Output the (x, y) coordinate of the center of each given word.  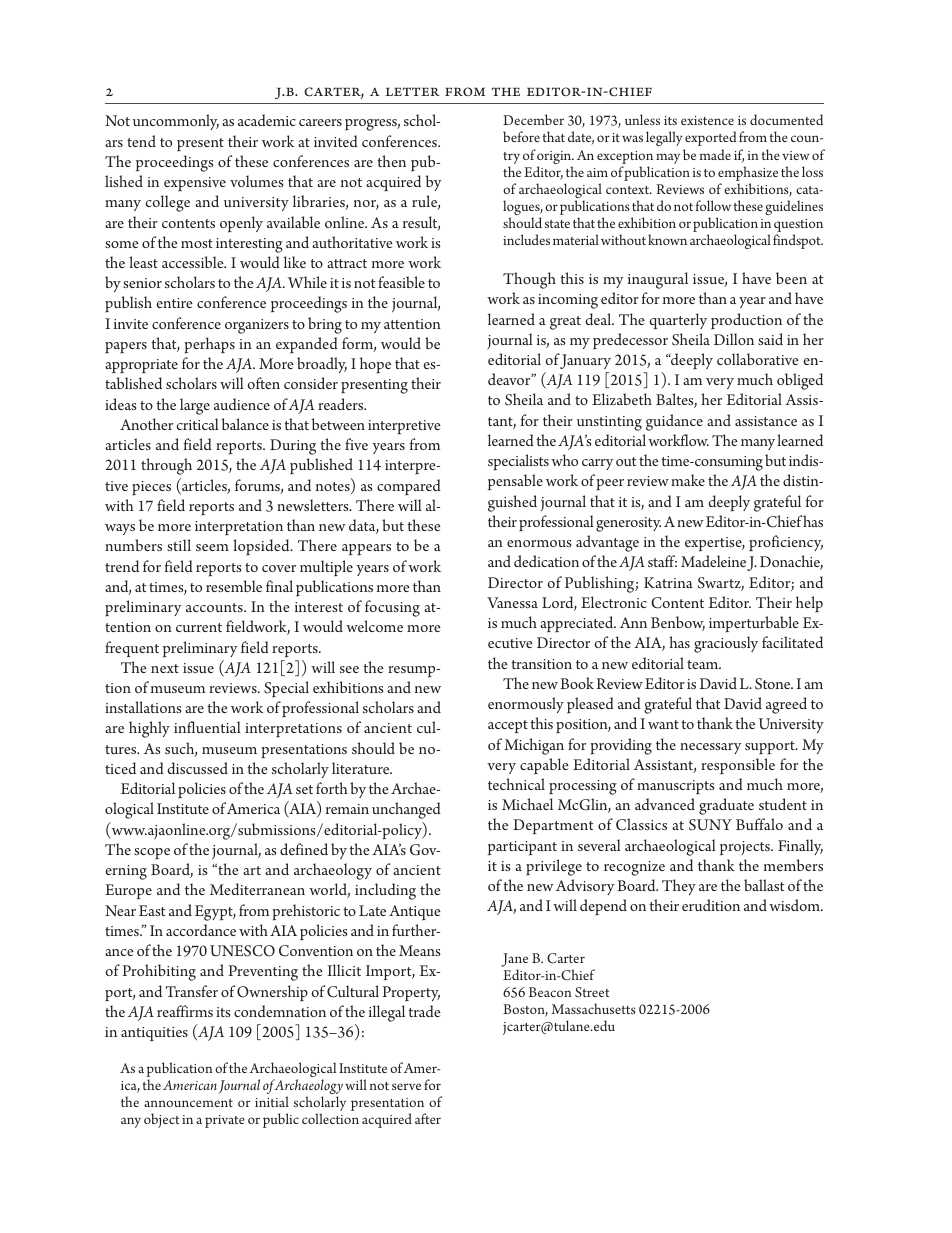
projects (746, 848)
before (521, 136)
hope (375, 365)
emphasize (748, 173)
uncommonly (176, 122)
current (199, 627)
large (195, 406)
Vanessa (512, 602)
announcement (188, 1103)
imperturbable (754, 624)
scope (152, 854)
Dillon (734, 339)
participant (522, 848)
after (428, 1118)
